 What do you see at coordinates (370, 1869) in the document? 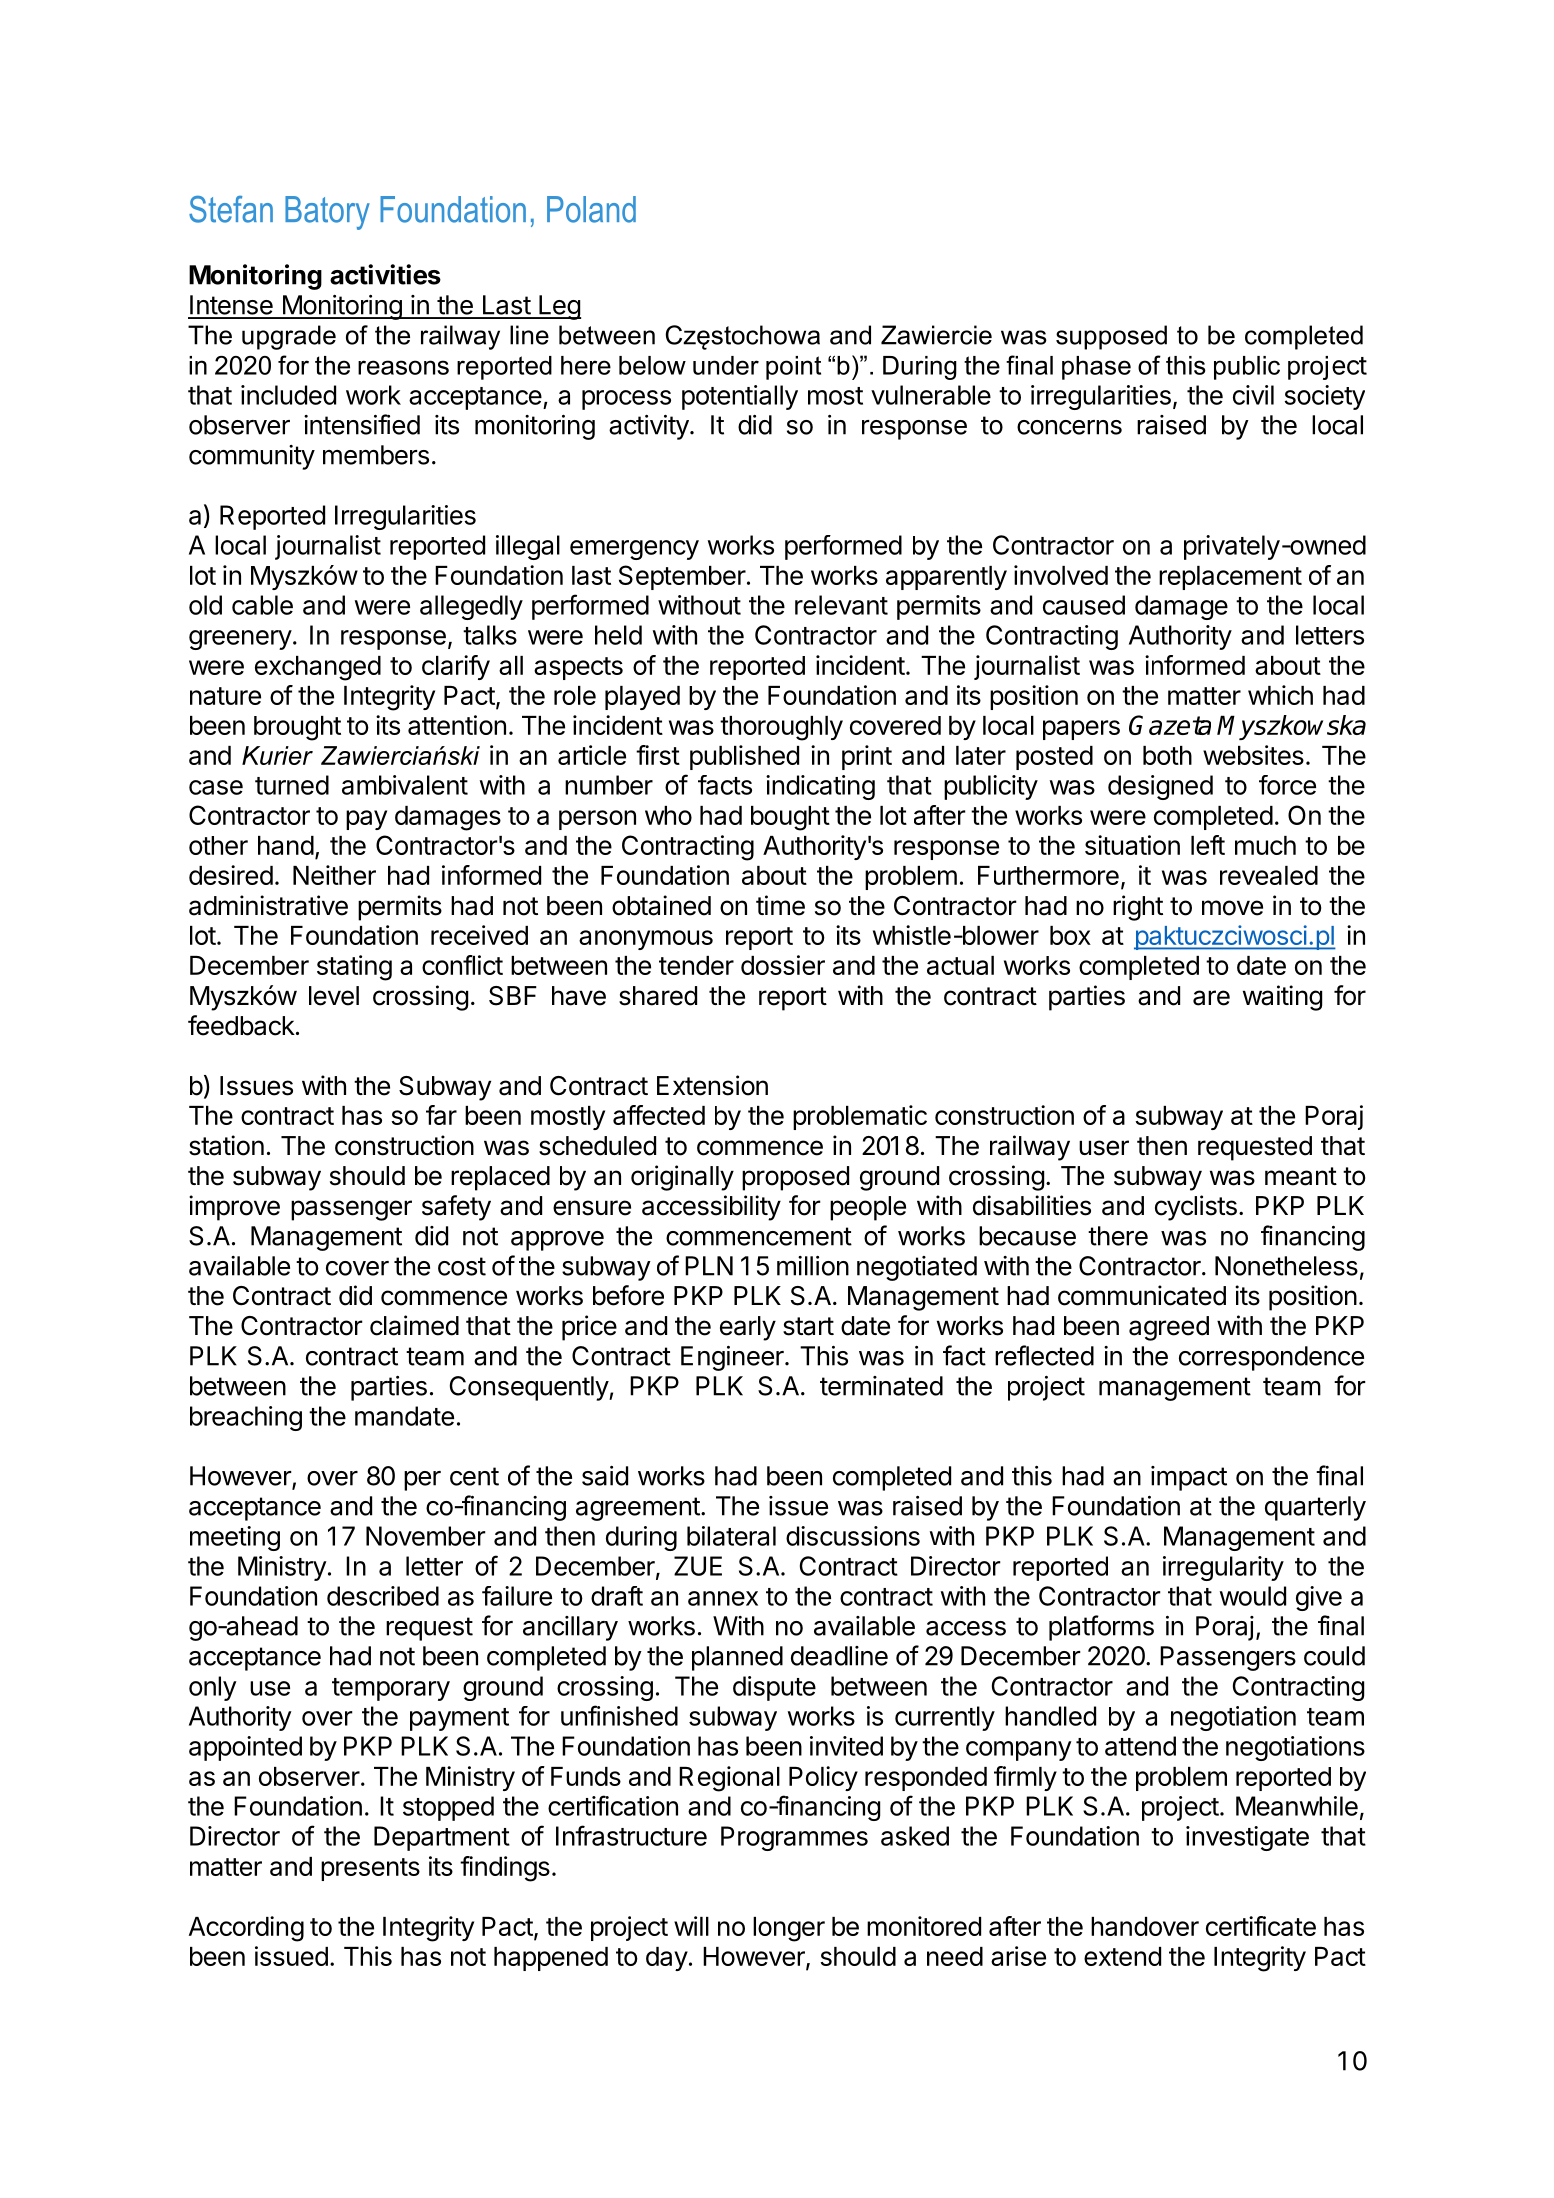
I see `presents` at bounding box center [370, 1869].
